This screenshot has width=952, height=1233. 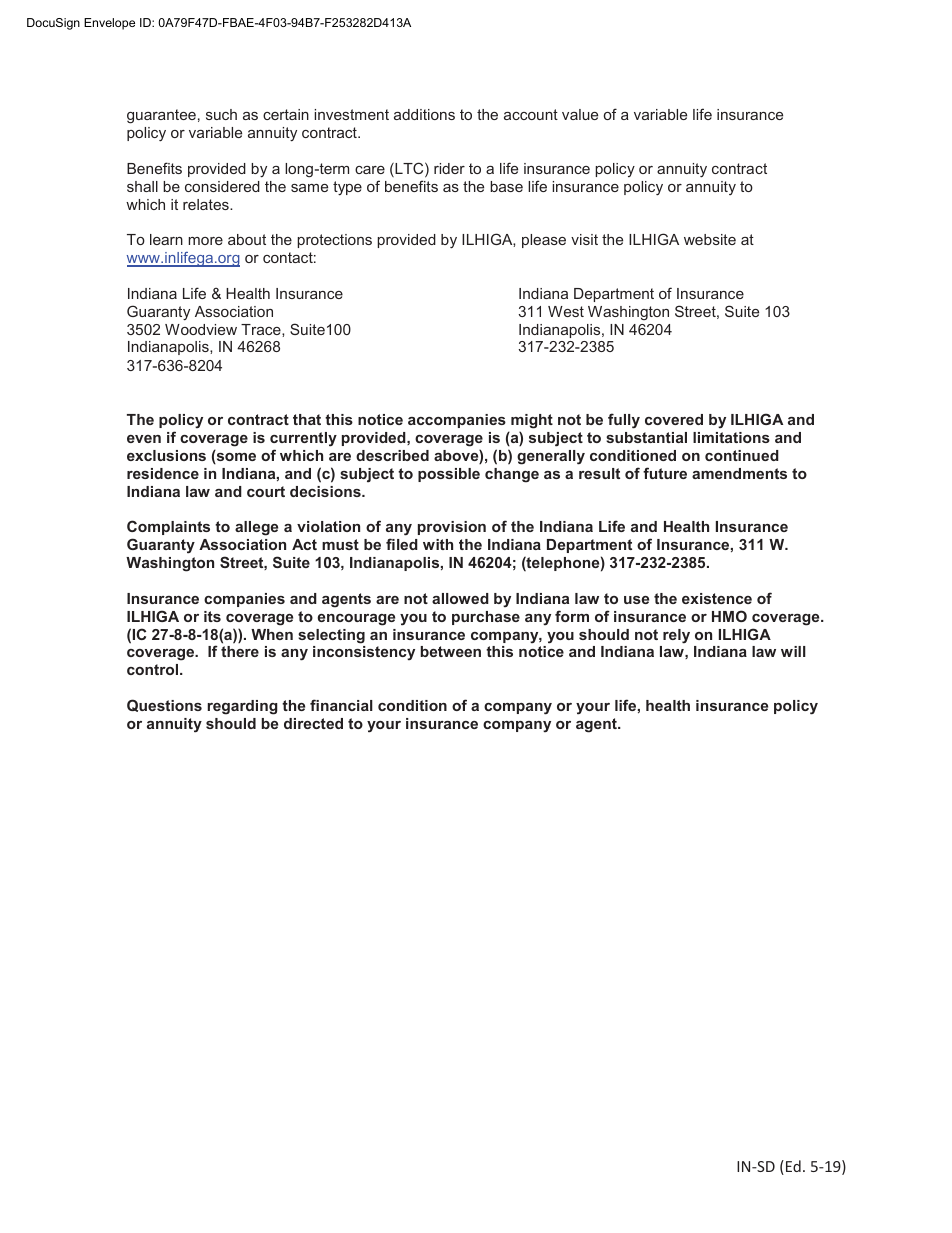 I want to click on with, so click(x=438, y=544).
